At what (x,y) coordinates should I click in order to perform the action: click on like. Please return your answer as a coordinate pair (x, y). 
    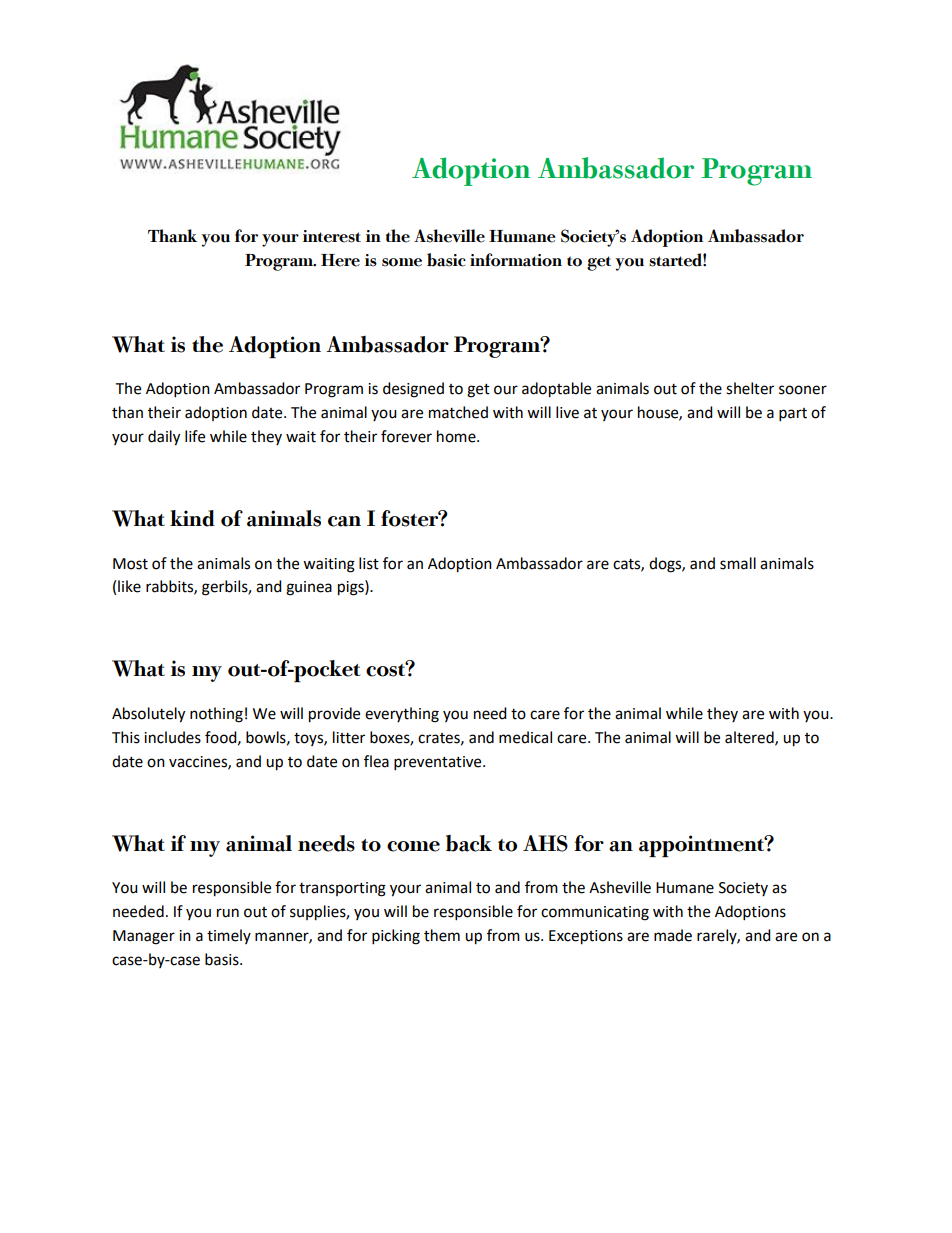
    Looking at the image, I should click on (129, 586).
